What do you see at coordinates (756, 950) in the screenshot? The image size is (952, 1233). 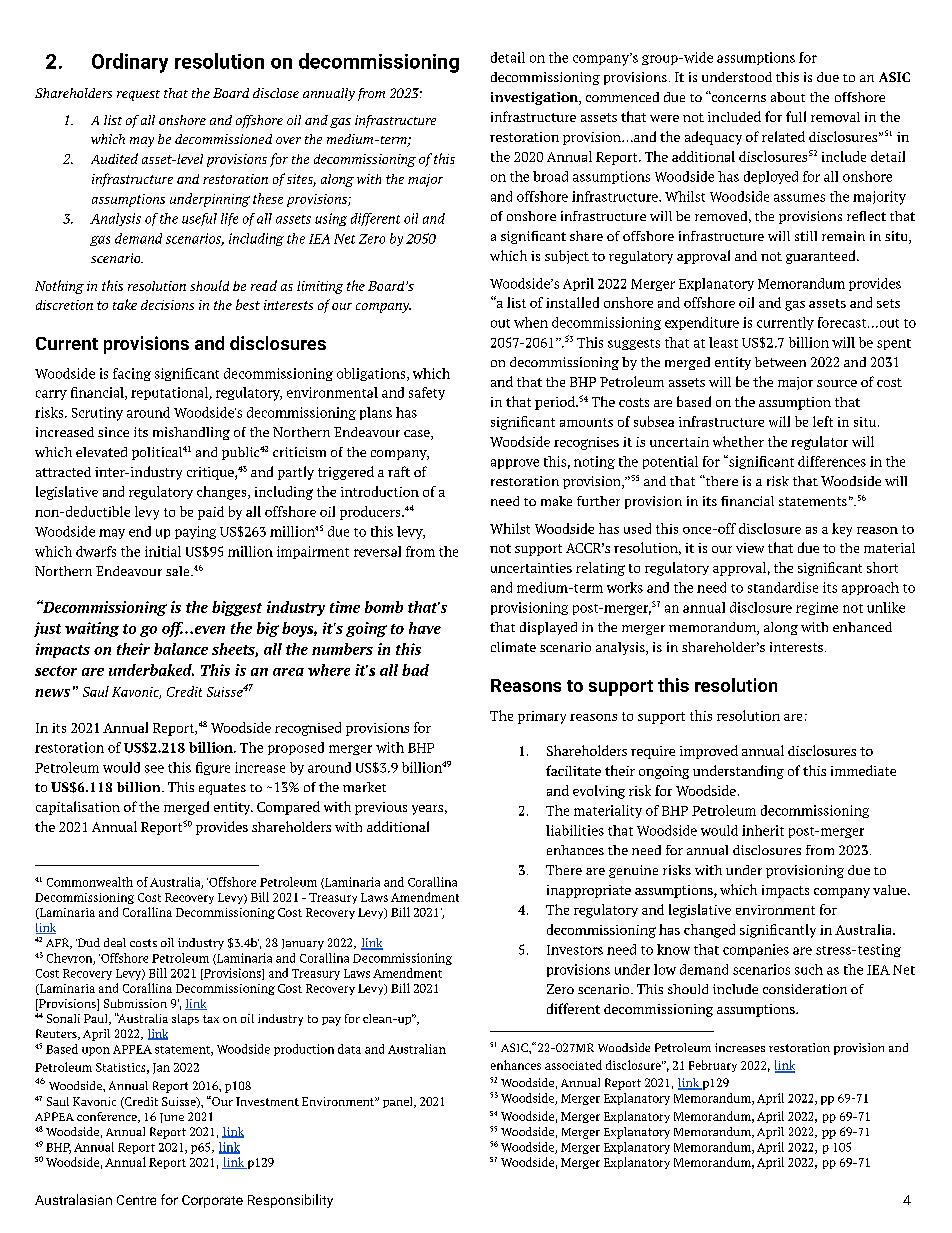 I see `companies` at bounding box center [756, 950].
